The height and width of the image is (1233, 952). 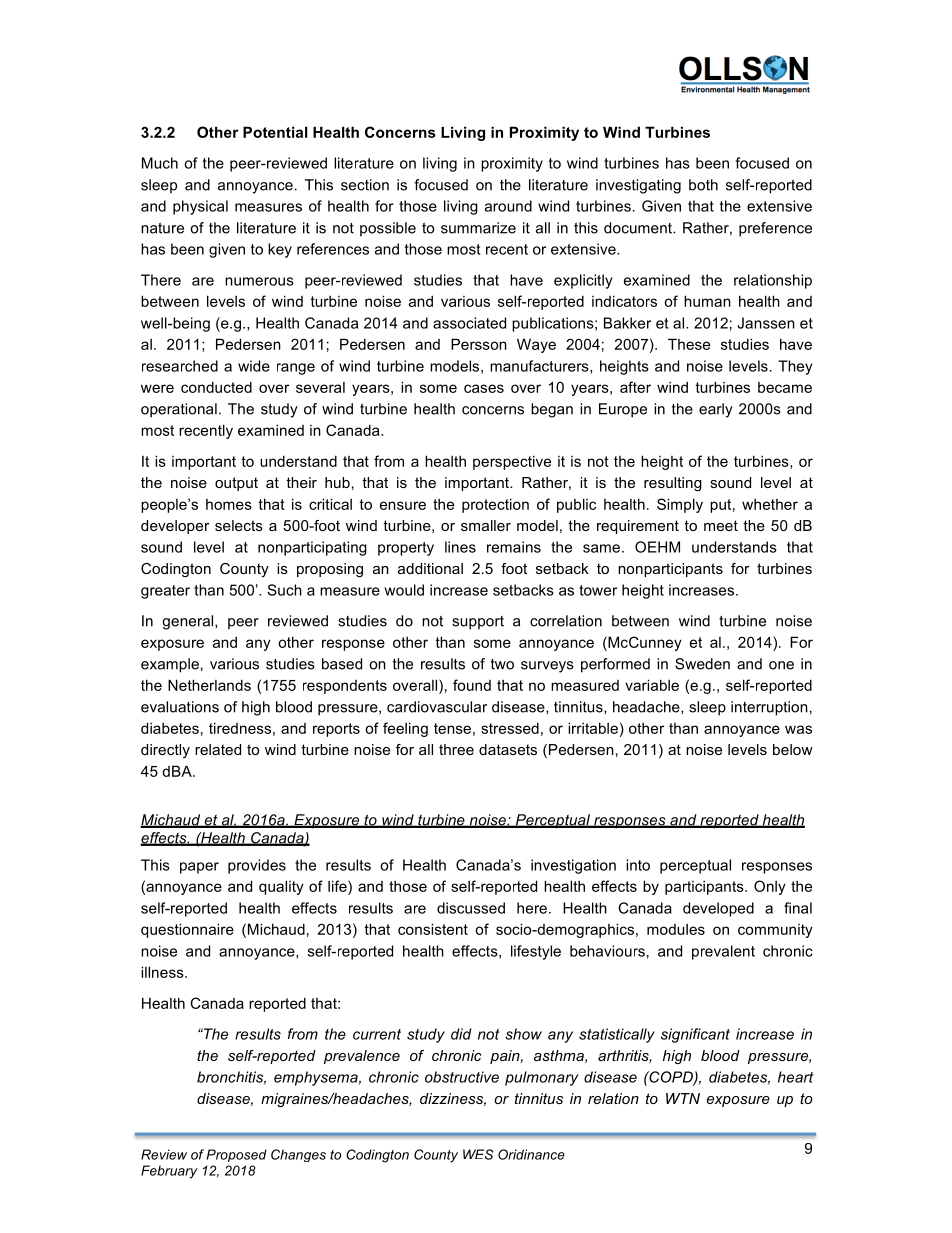 What do you see at coordinates (257, 866) in the image?
I see `provides` at bounding box center [257, 866].
